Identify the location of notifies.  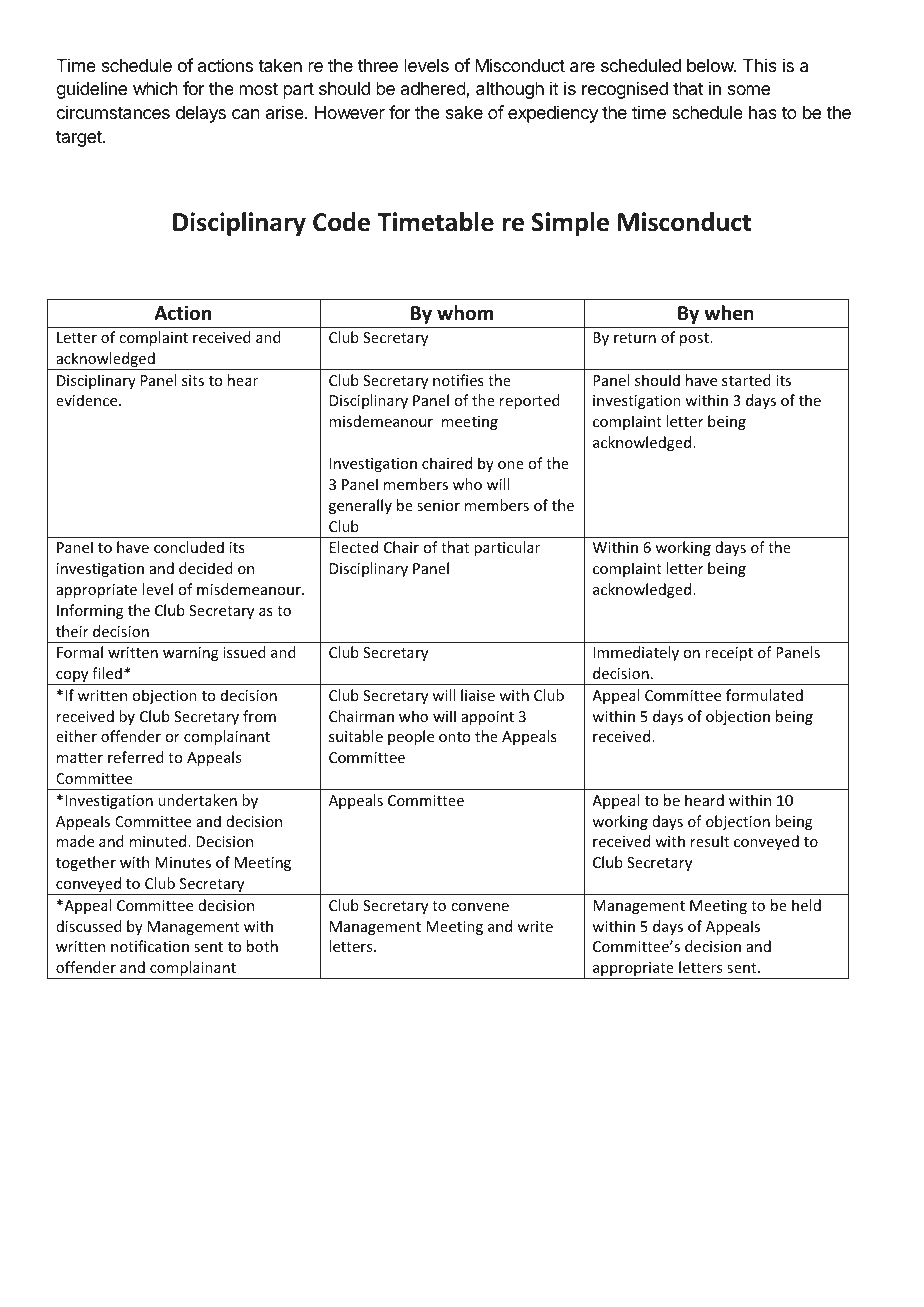
(458, 380).
